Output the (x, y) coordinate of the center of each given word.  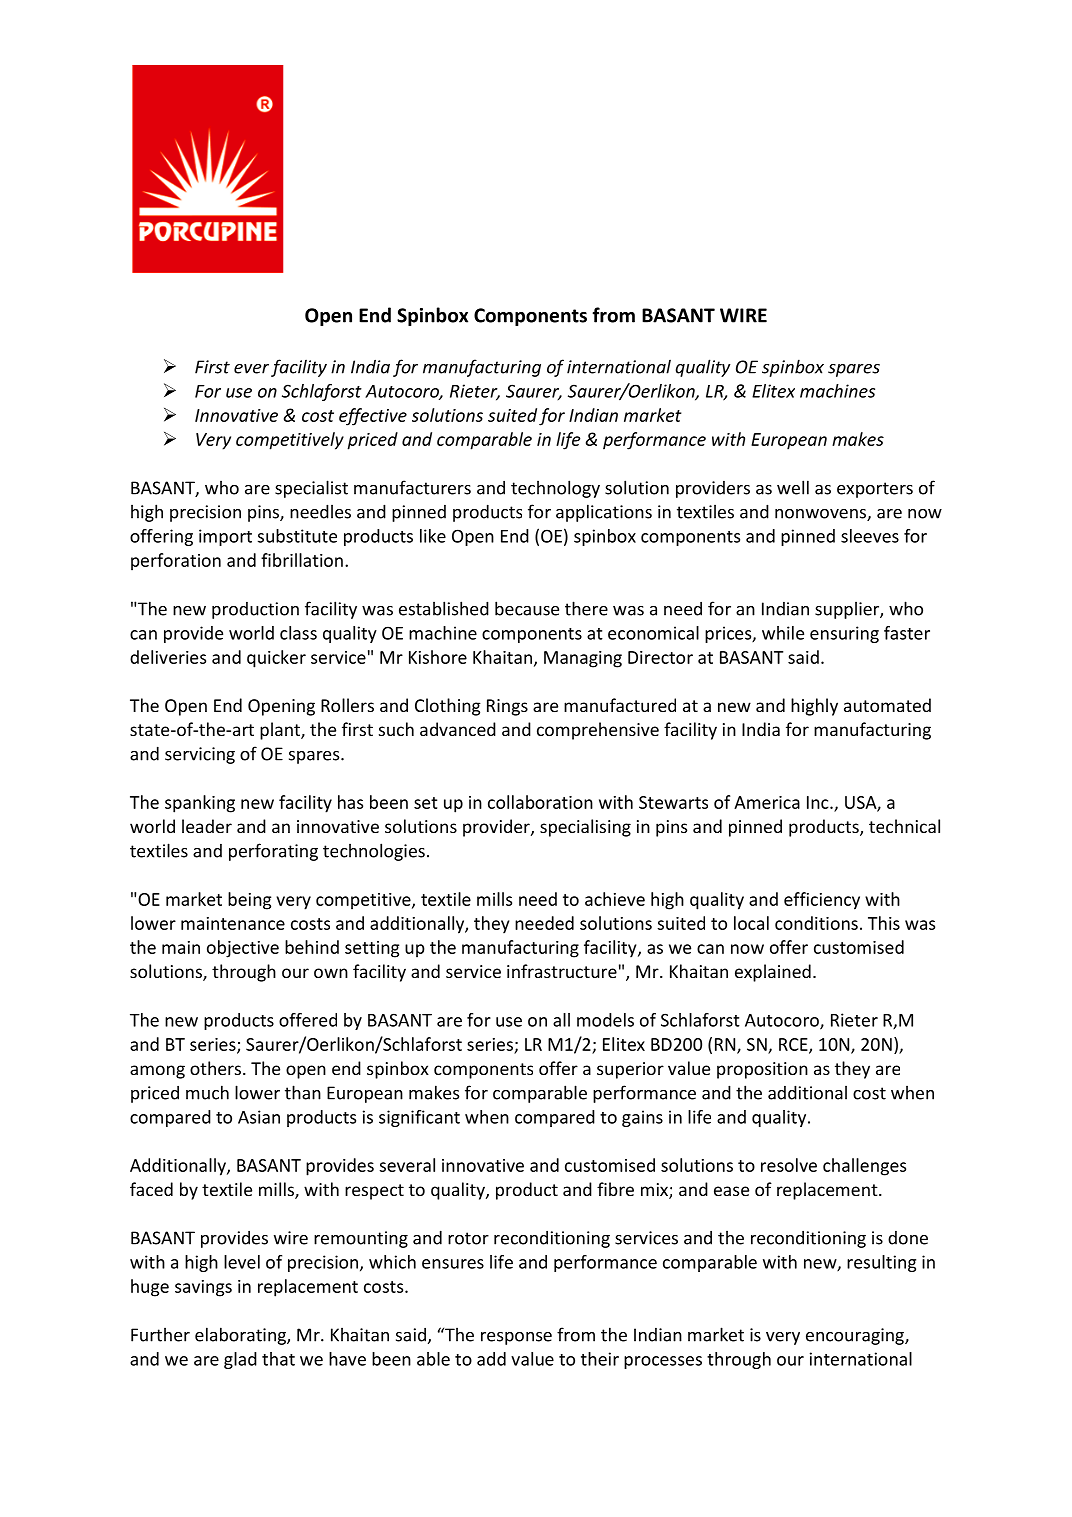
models (605, 1020)
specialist (311, 489)
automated (887, 705)
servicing (200, 755)
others (215, 1068)
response (516, 1338)
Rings (507, 707)
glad (240, 1360)
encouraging (856, 1336)
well (793, 487)
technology (555, 489)
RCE (794, 1045)
